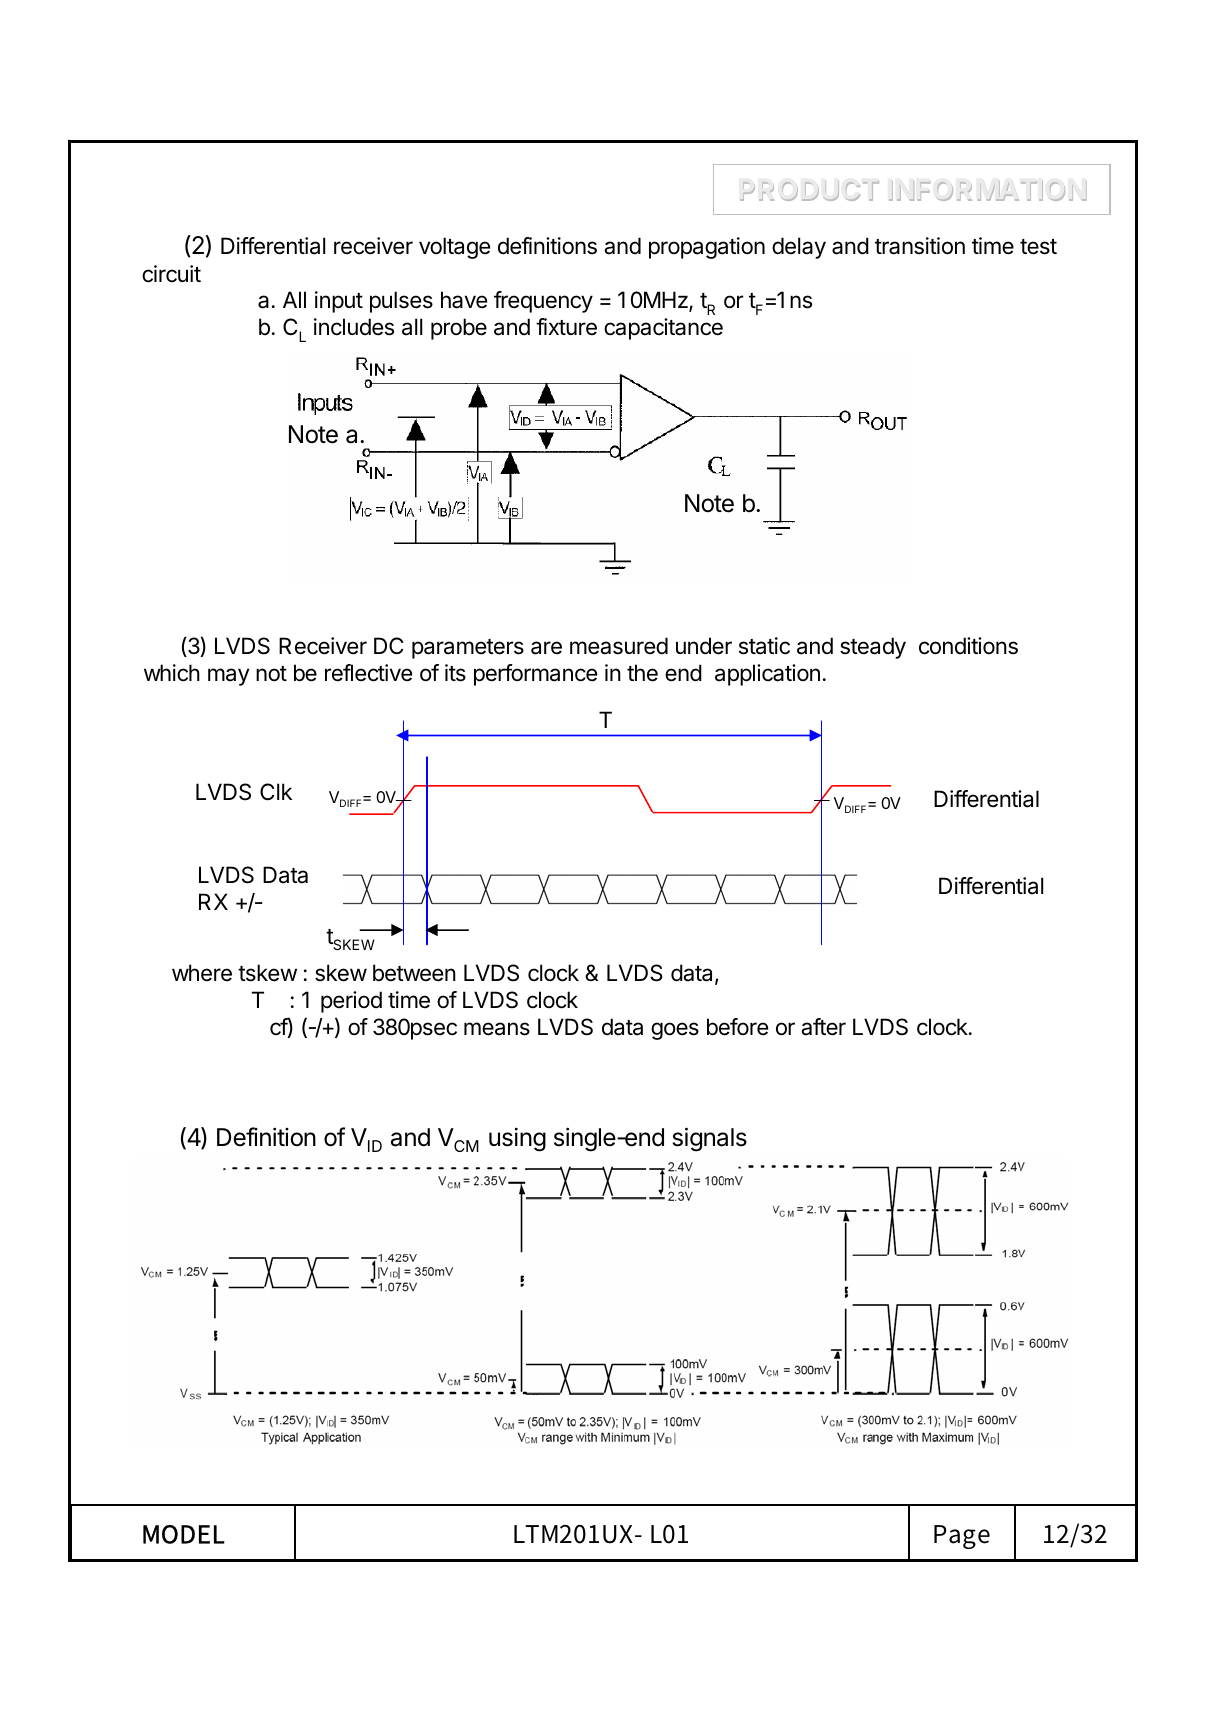  Describe the element at coordinates (962, 1537) in the screenshot. I see `Page` at that location.
